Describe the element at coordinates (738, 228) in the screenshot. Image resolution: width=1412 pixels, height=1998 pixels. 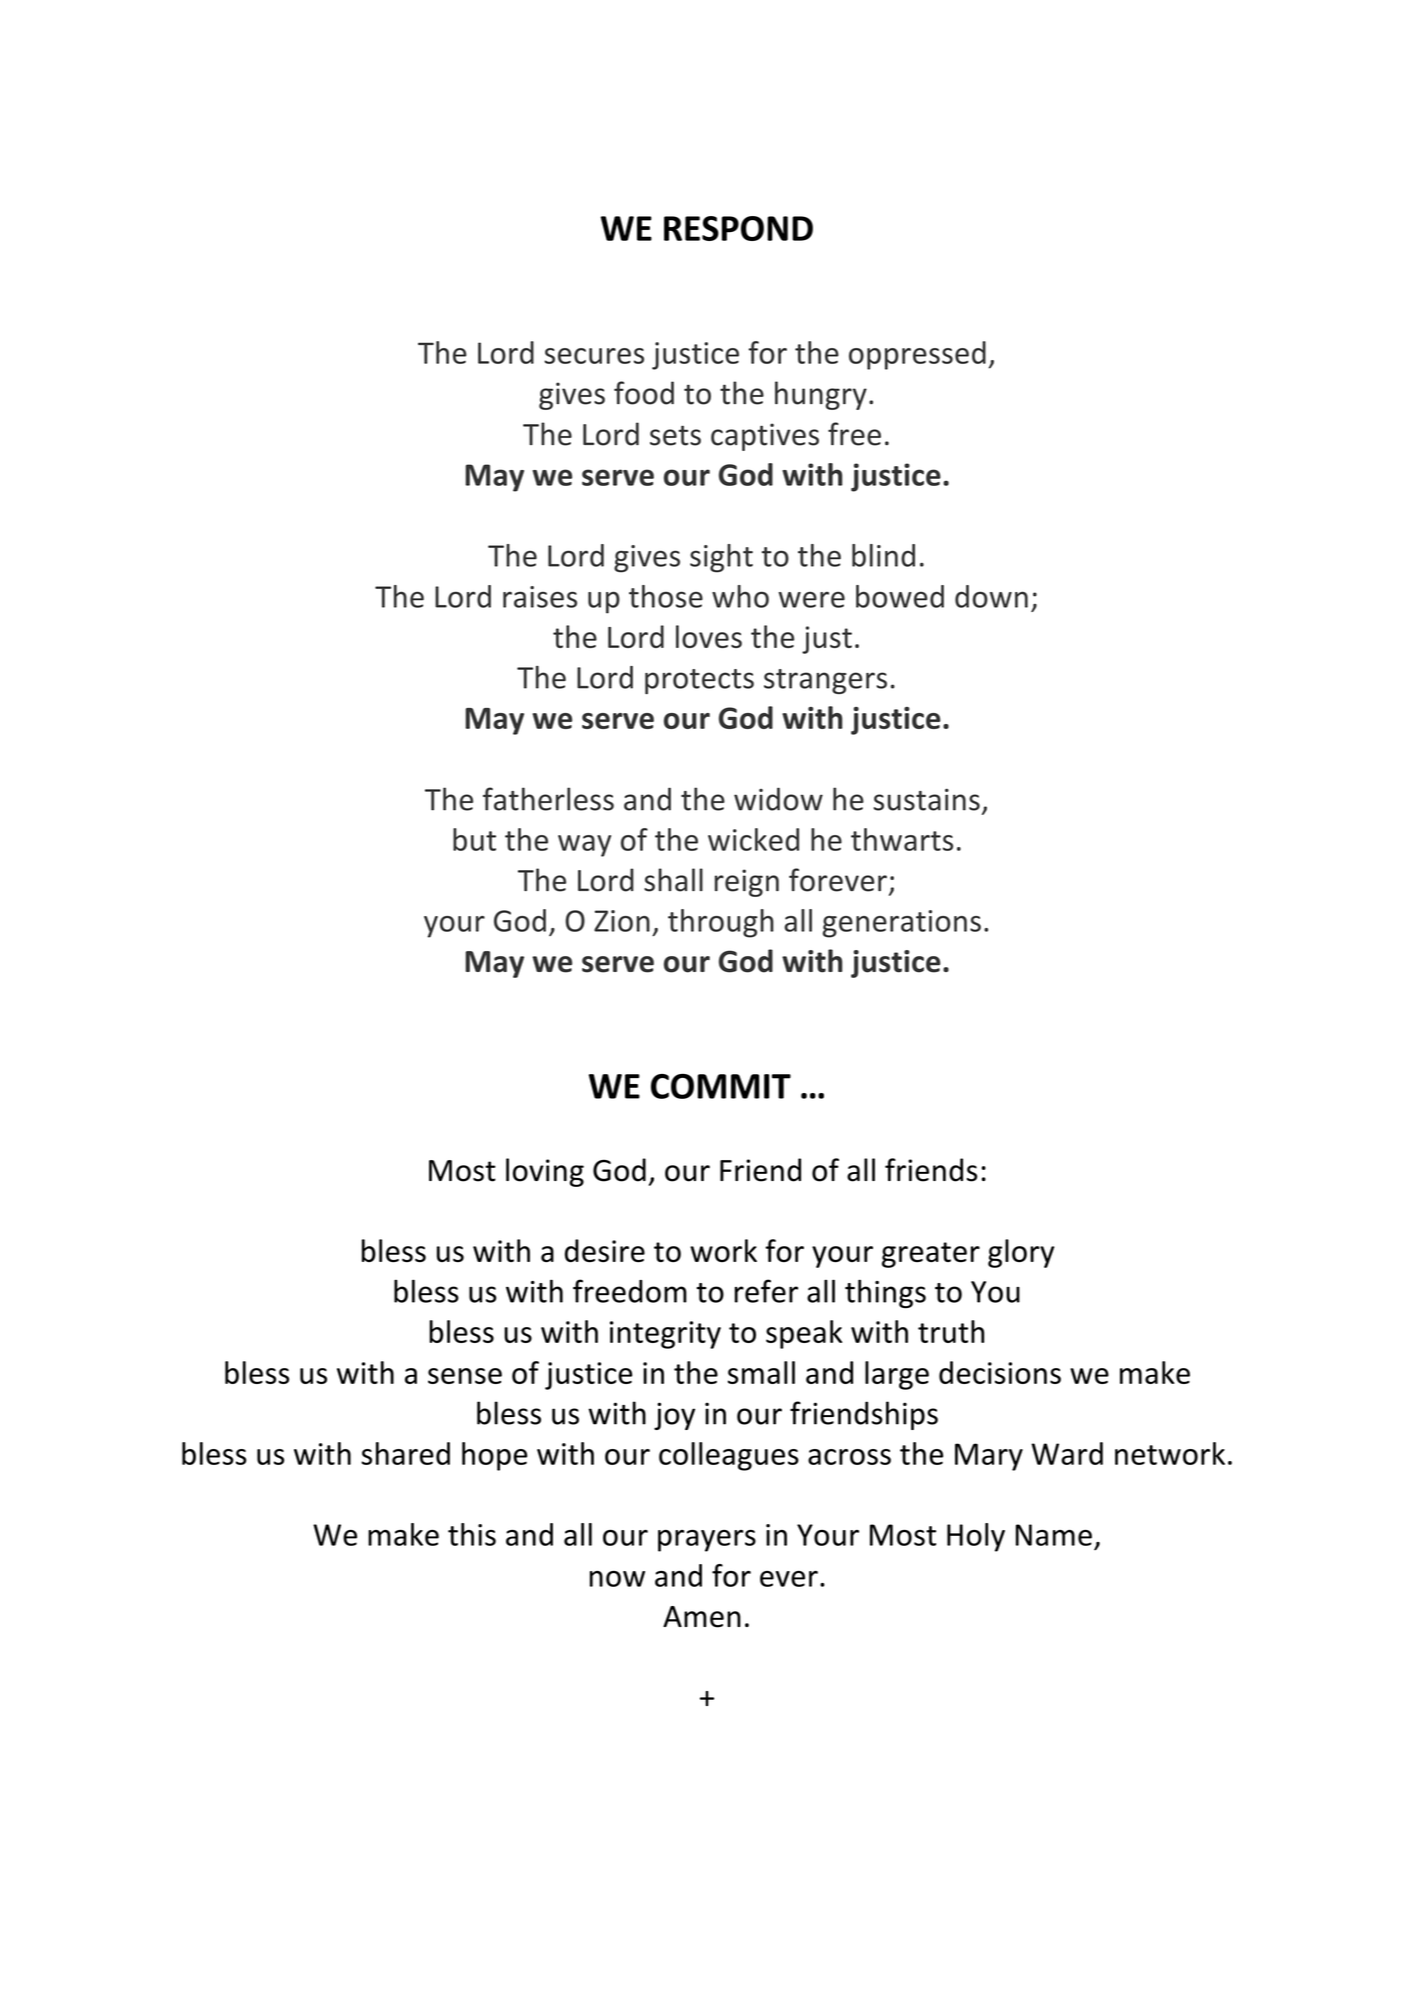
I see `RESPOND` at that location.
